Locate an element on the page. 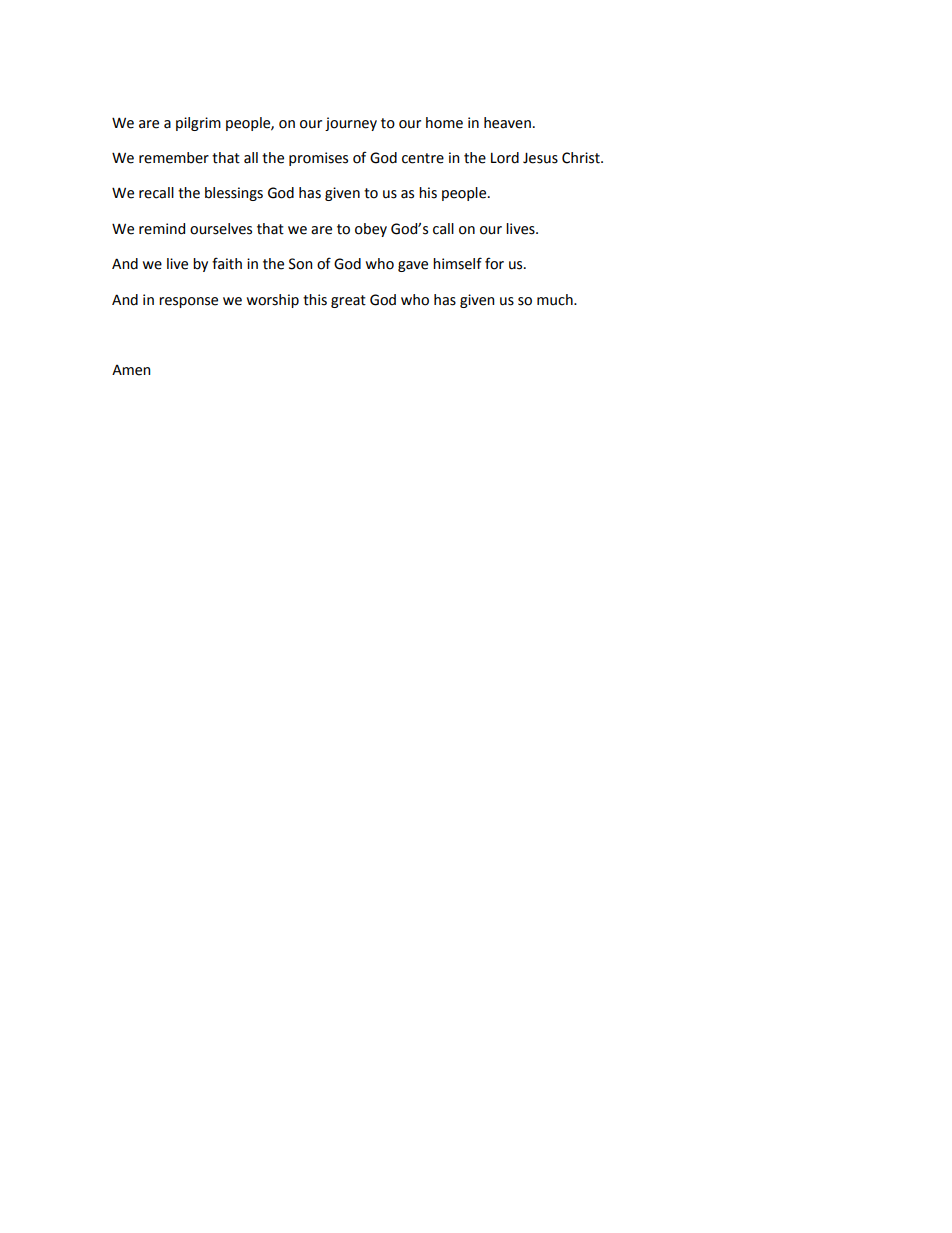 The image size is (952, 1233). pilgrim is located at coordinates (198, 124).
